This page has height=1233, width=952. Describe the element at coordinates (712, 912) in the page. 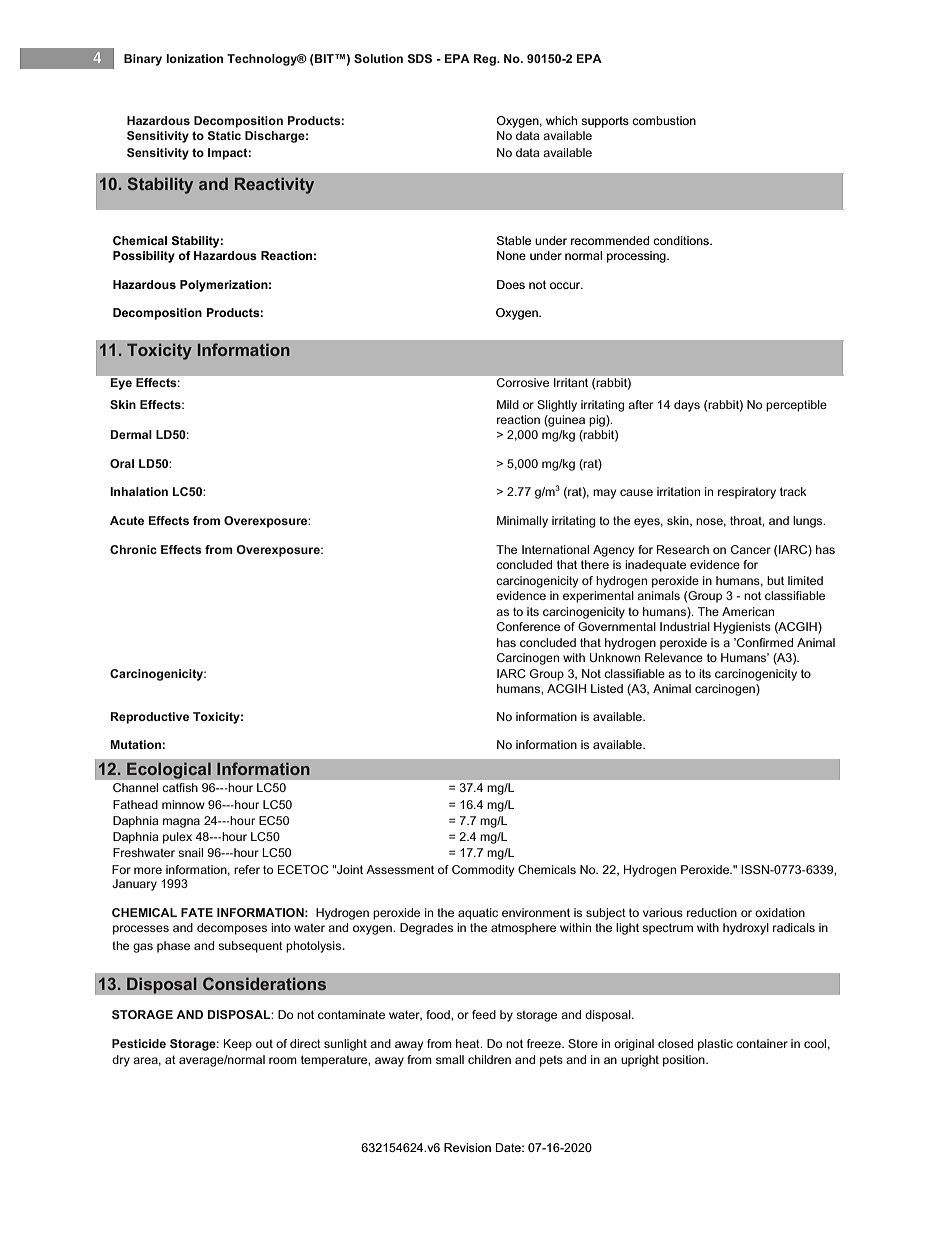

I see `reduction` at that location.
